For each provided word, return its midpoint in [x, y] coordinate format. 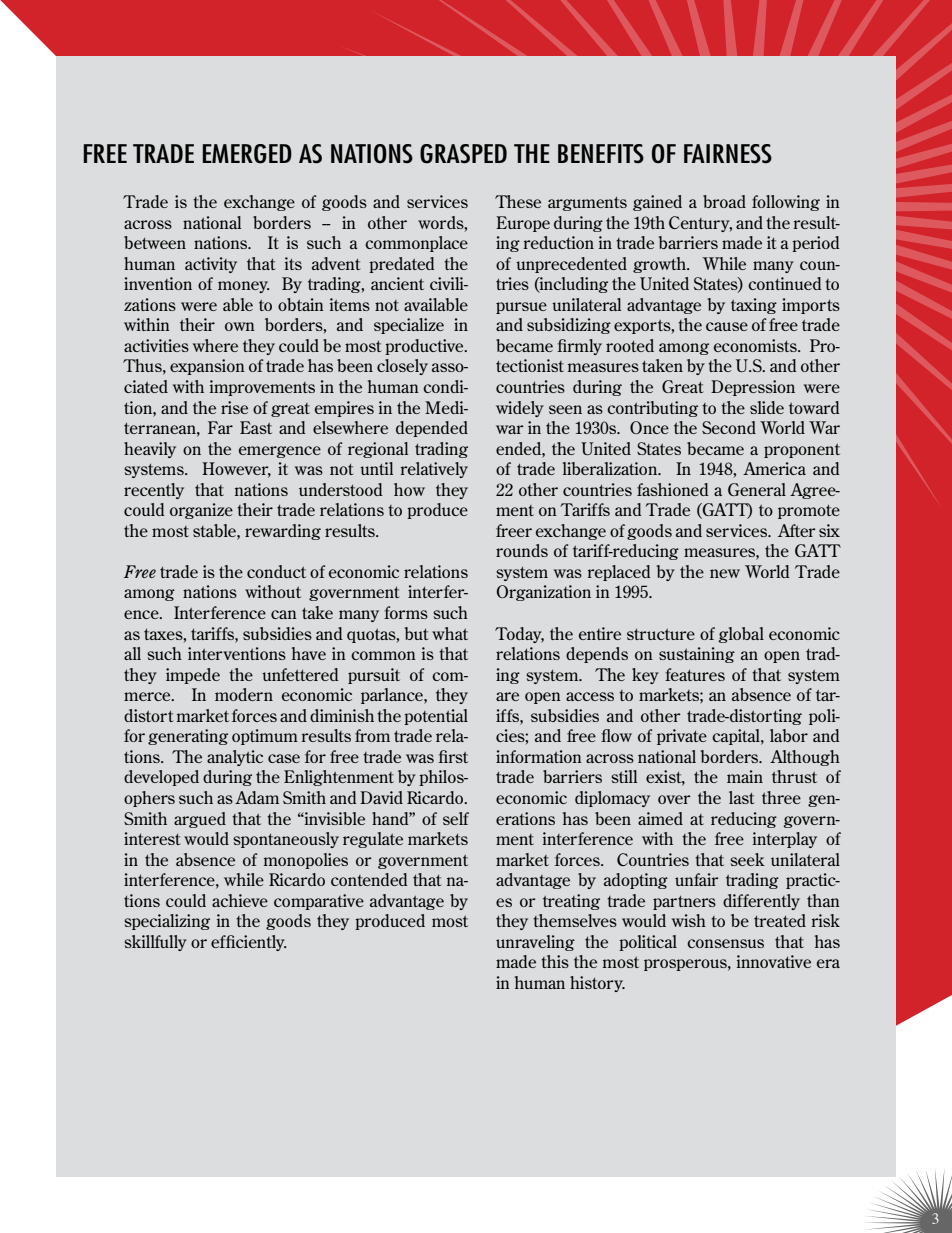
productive [425, 347]
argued [200, 820]
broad [724, 201]
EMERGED [247, 154]
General [757, 489]
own [240, 326]
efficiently [248, 943]
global [741, 635]
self [456, 818]
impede [193, 676]
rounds [522, 550]
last [742, 797]
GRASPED [463, 154]
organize [201, 511]
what [450, 633]
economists [756, 345]
